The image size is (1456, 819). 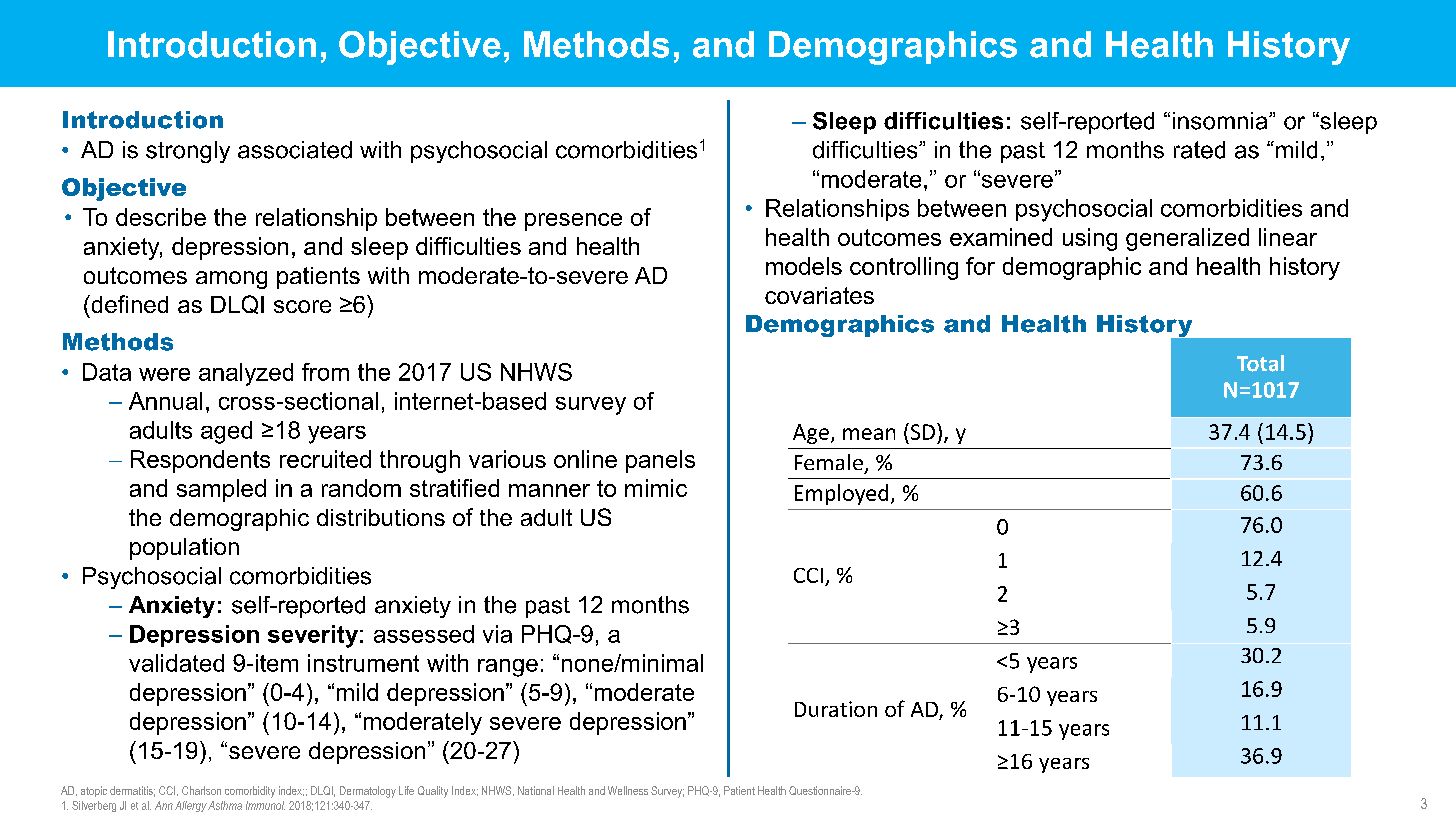 I want to click on Respondents, so click(x=200, y=461).
